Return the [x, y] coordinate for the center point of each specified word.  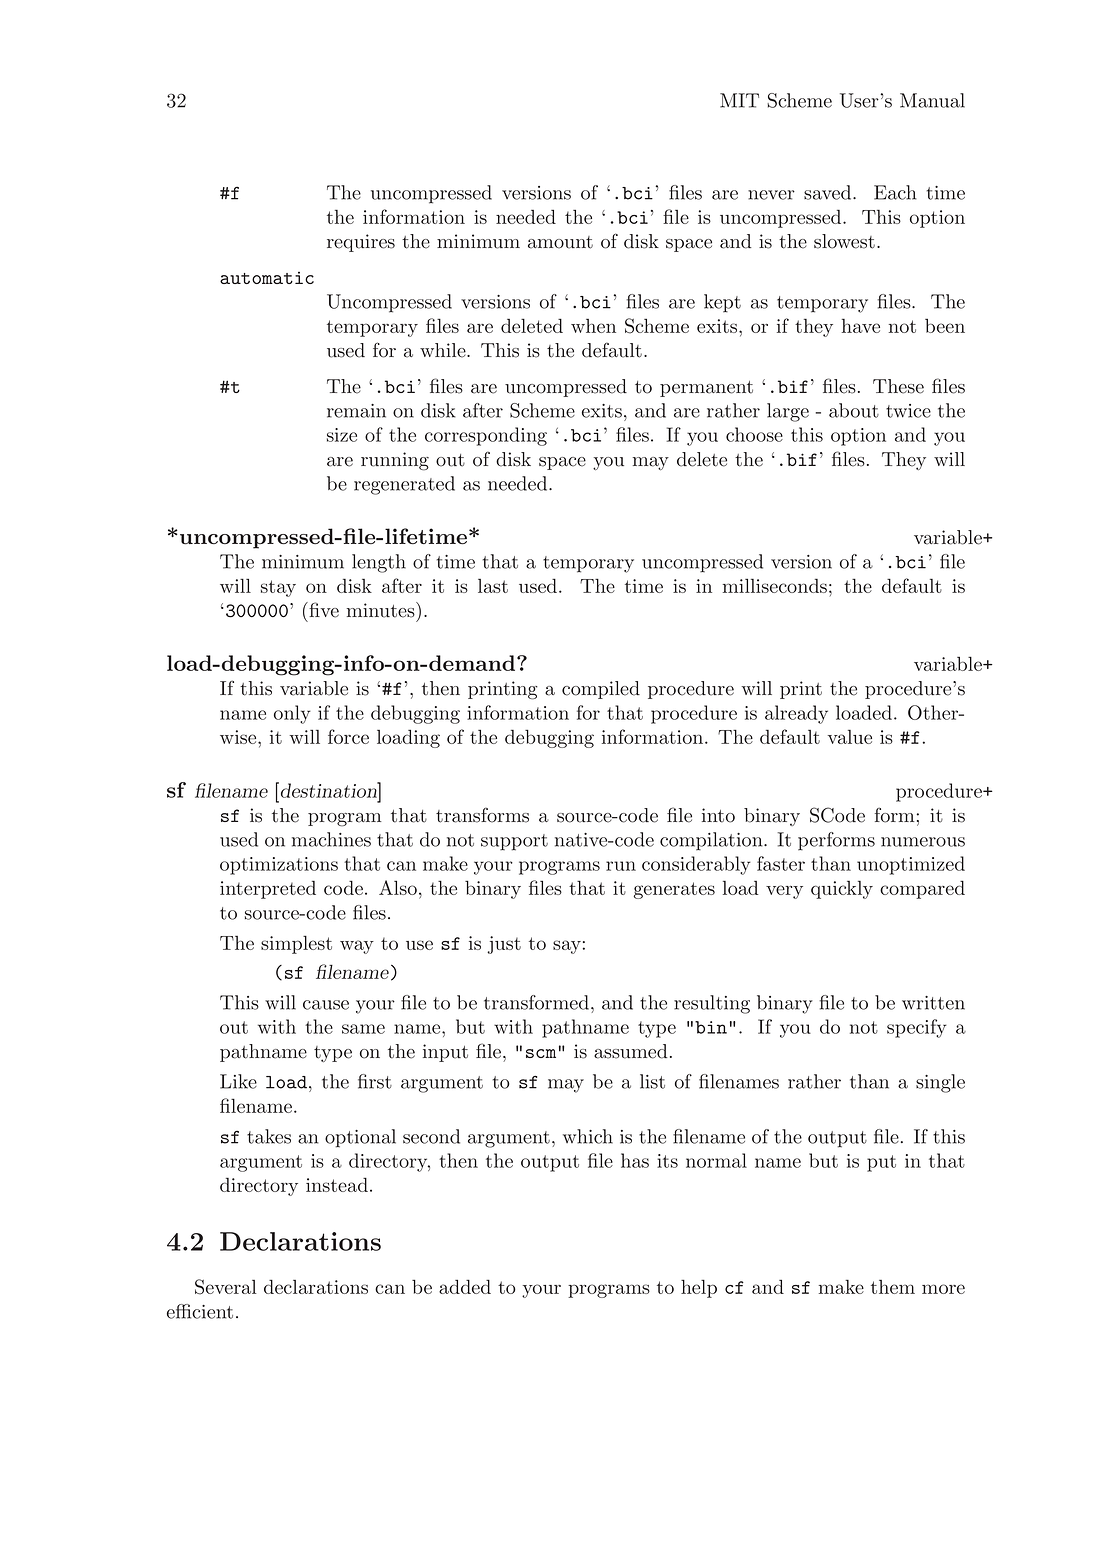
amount [560, 242]
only [292, 714]
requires [361, 243]
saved [829, 192]
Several [226, 1287]
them [893, 1287]
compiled [601, 690]
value [850, 736]
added [465, 1286]
